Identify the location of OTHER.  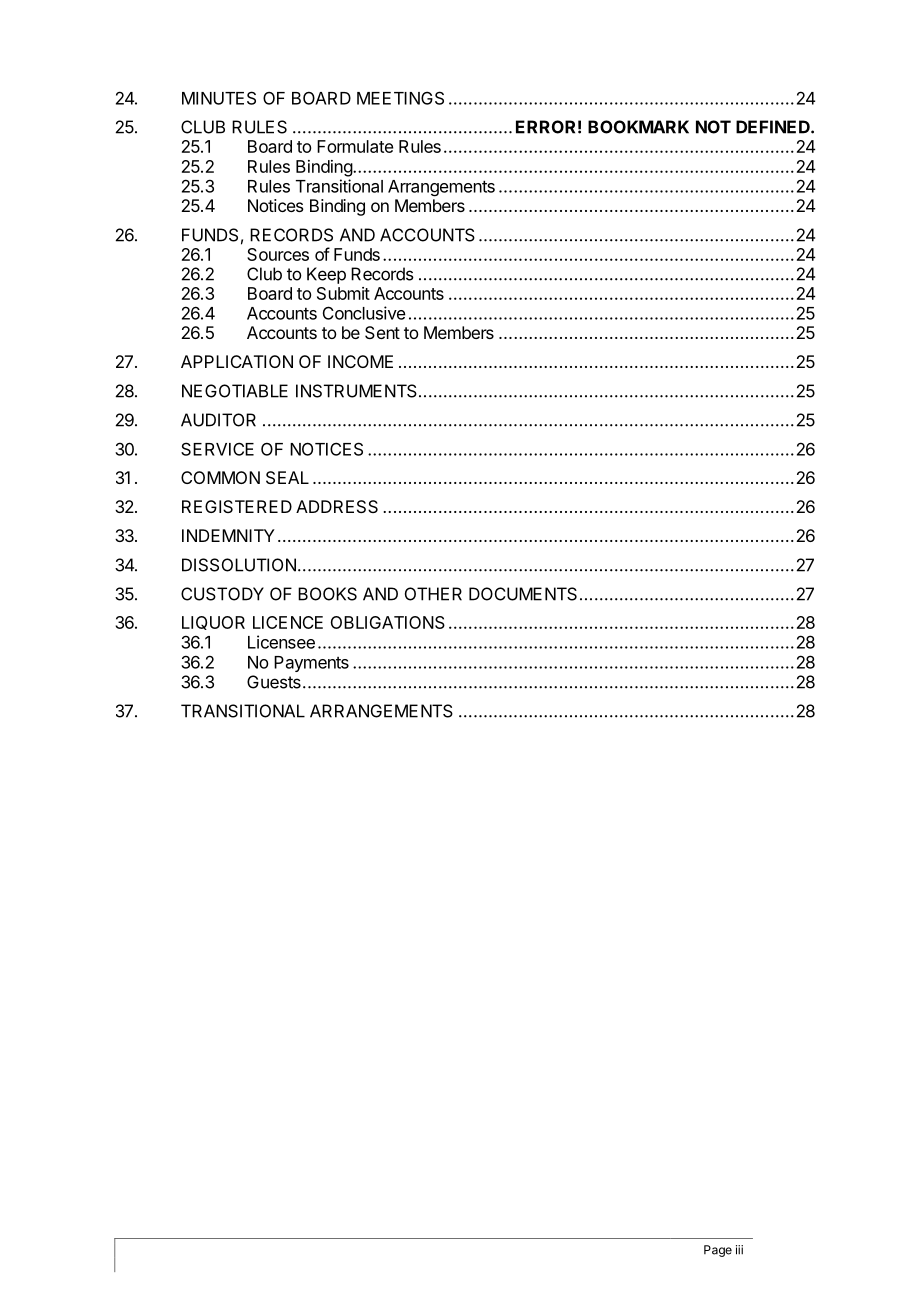
(433, 594).
